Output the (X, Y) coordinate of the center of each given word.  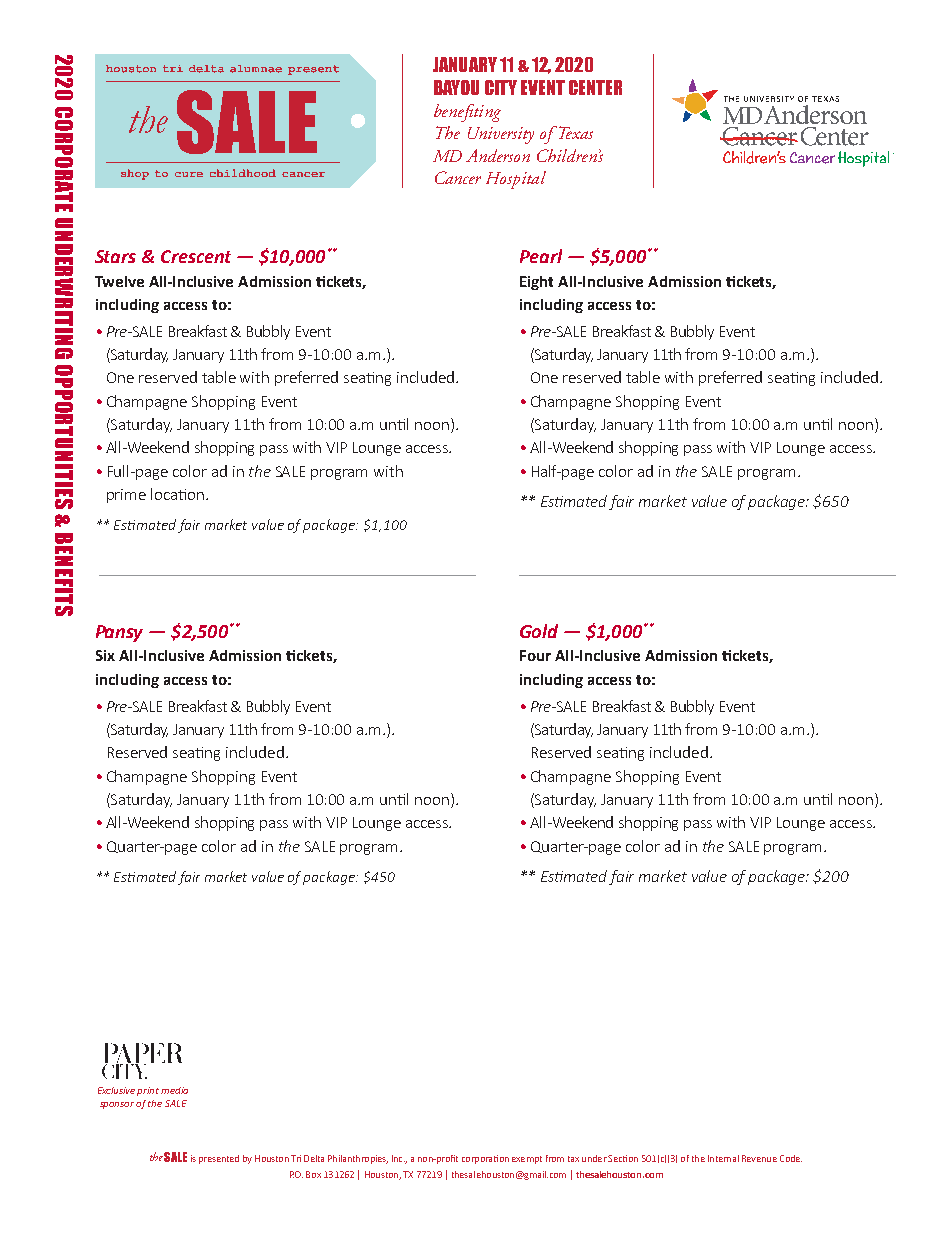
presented (219, 1159)
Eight (536, 283)
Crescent (196, 256)
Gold (539, 631)
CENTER (595, 87)
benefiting (467, 113)
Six (105, 655)
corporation (485, 1159)
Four (535, 655)
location (177, 494)
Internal (723, 1158)
